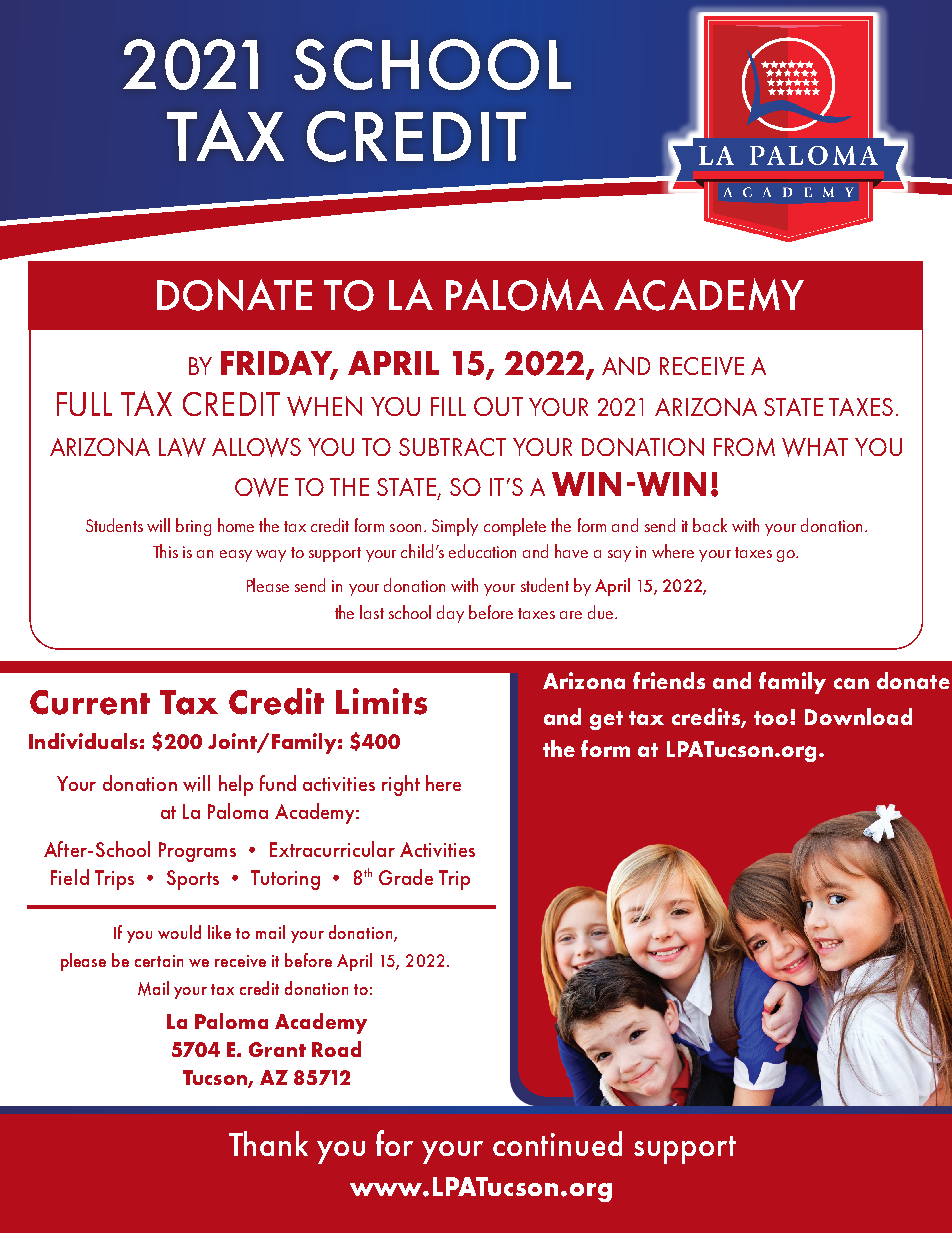  Describe the element at coordinates (772, 718) in the image. I see `too` at that location.
